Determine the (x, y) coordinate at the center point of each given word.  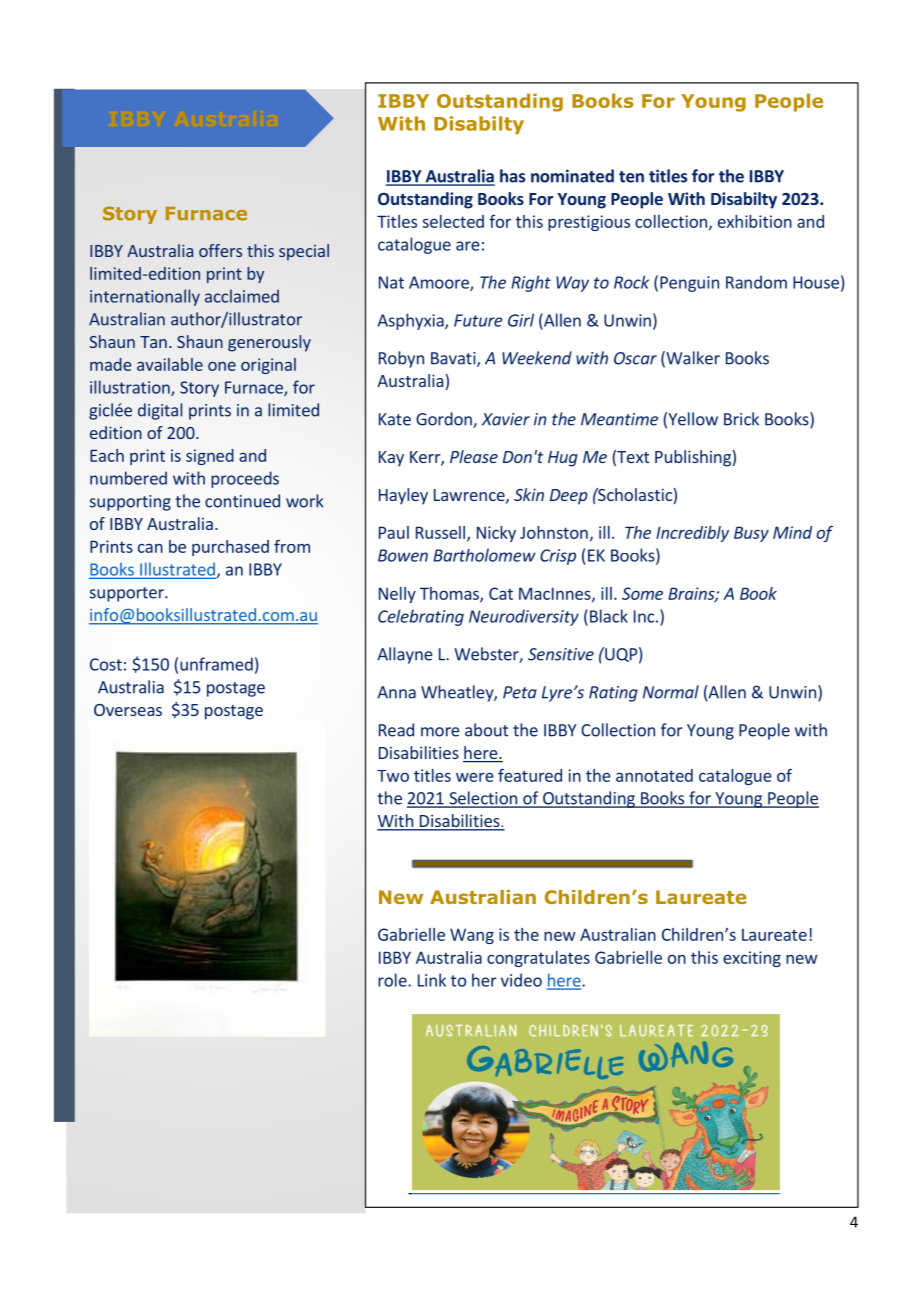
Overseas (128, 710)
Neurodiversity (524, 617)
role (393, 980)
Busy (751, 534)
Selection (483, 799)
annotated (654, 775)
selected (453, 221)
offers (220, 250)
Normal (671, 692)
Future (478, 320)
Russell (440, 532)
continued (242, 501)
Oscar (635, 358)
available (170, 364)
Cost (106, 664)
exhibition (755, 221)
